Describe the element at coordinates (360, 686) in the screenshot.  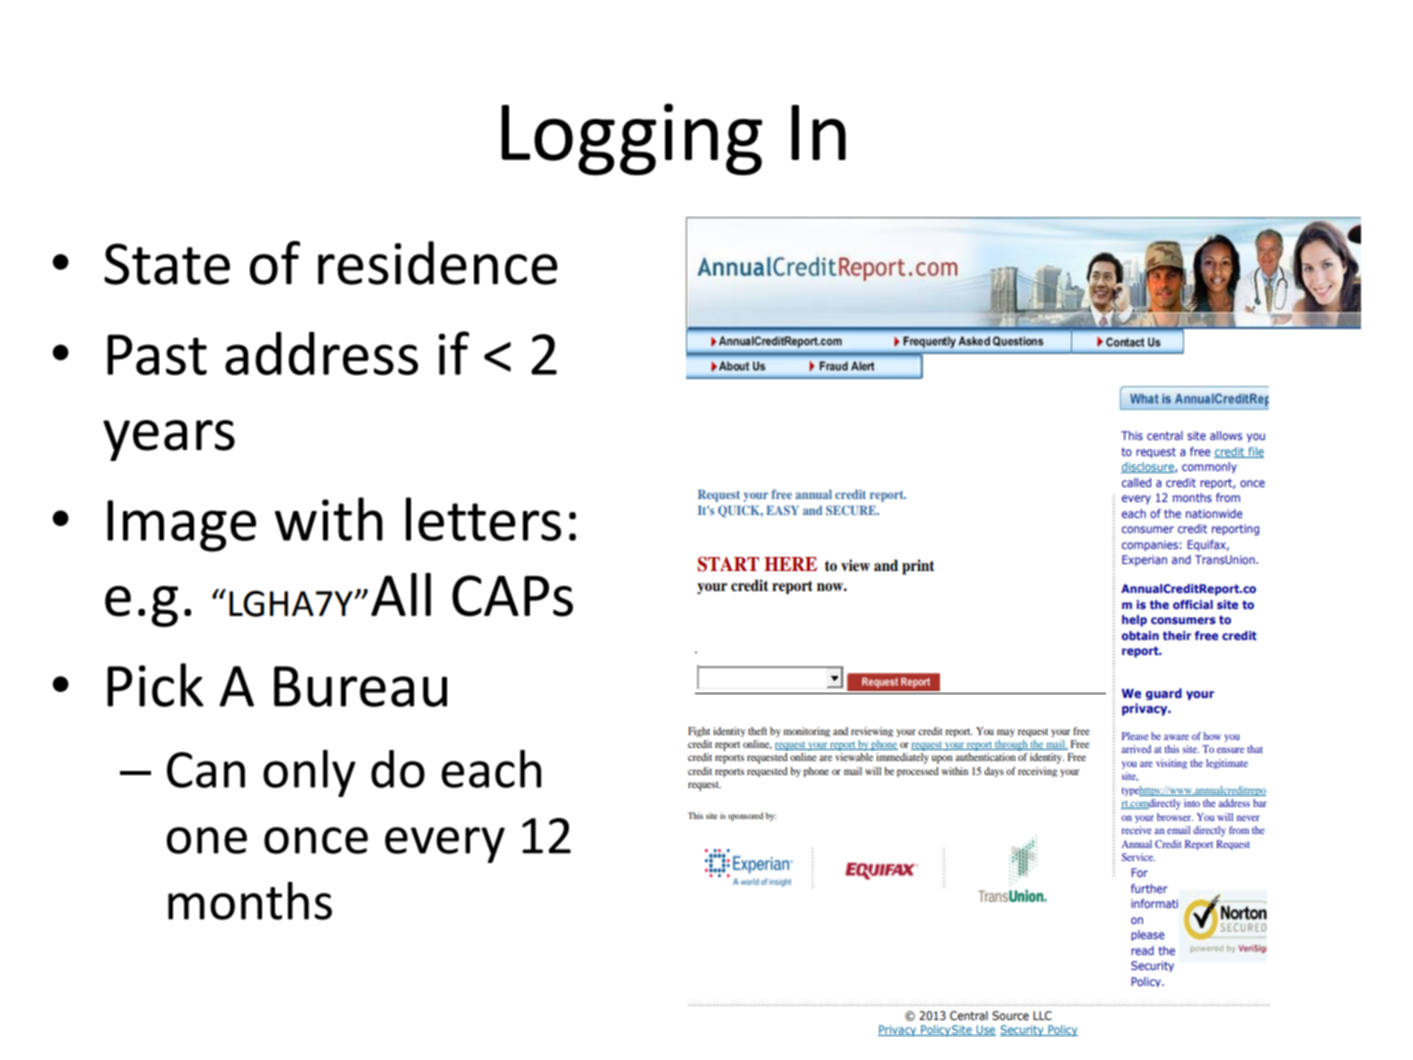
I see `Bureau` at that location.
